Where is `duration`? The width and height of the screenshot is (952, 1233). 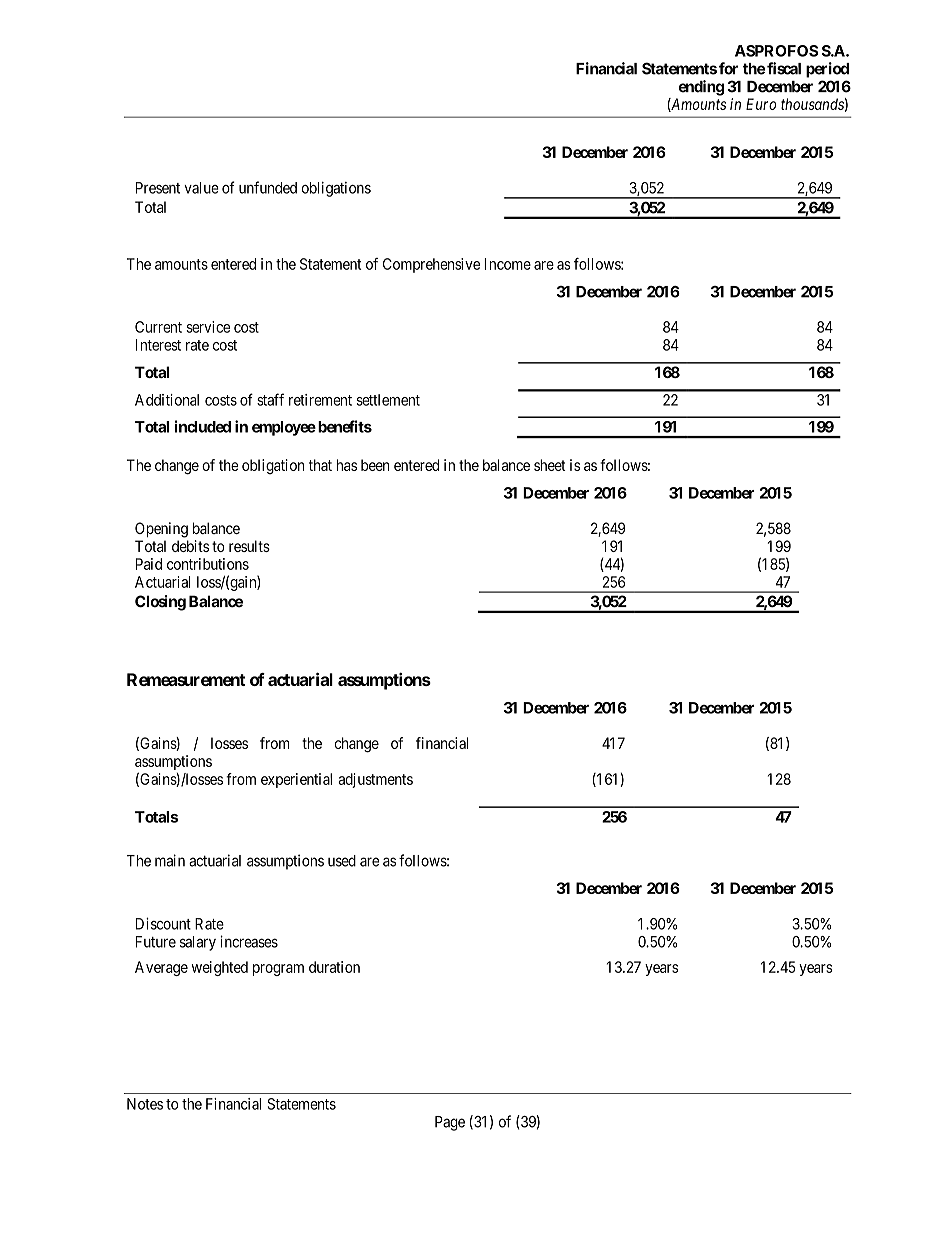
duration is located at coordinates (334, 967).
